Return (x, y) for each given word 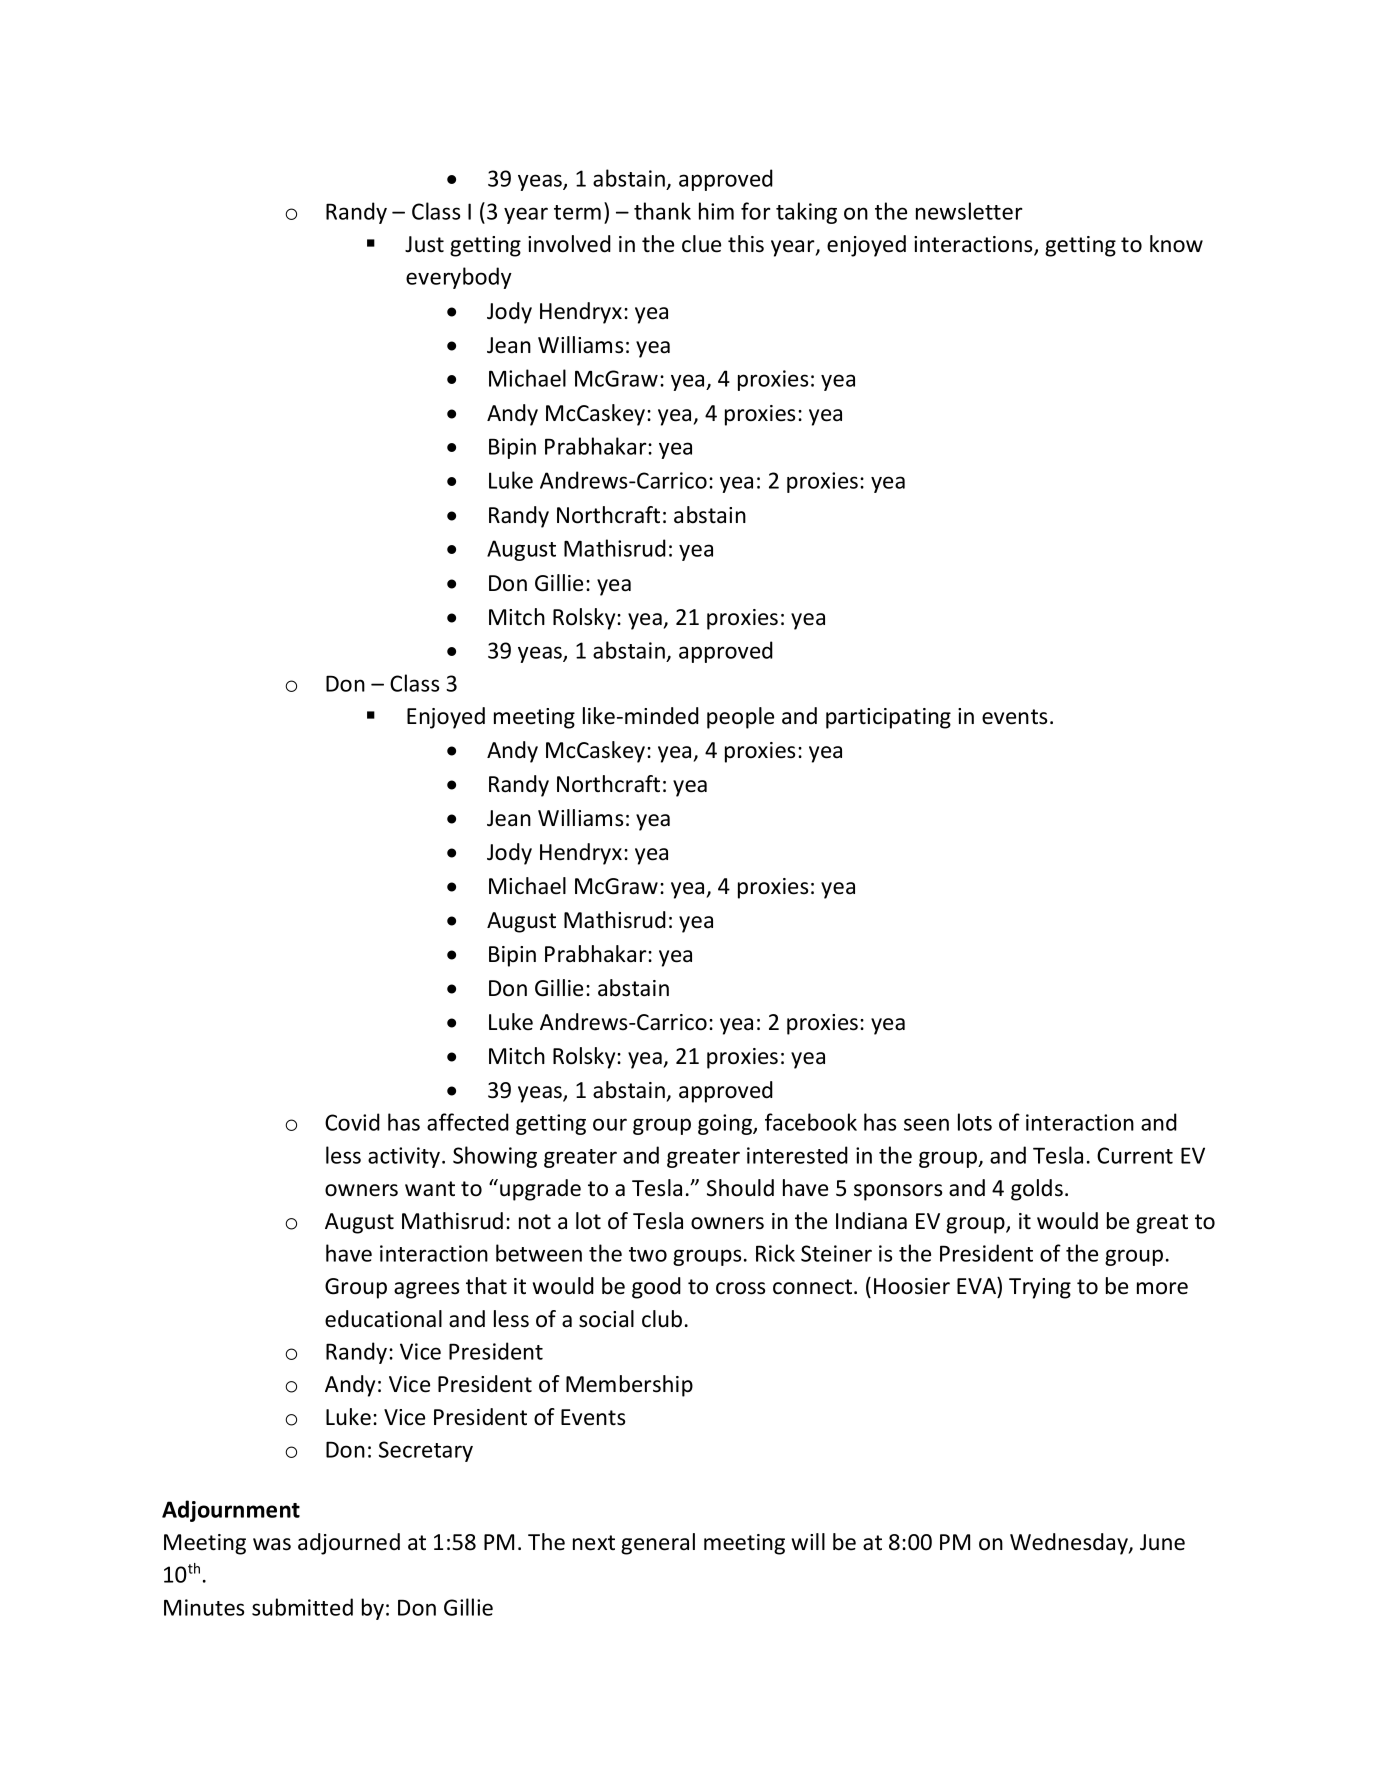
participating (888, 718)
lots (975, 1122)
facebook (811, 1122)
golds (1037, 1190)
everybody (459, 278)
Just (424, 244)
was (272, 1544)
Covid (352, 1122)
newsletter (969, 211)
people (740, 718)
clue (701, 244)
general (658, 1544)
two (648, 1254)
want (430, 1189)
